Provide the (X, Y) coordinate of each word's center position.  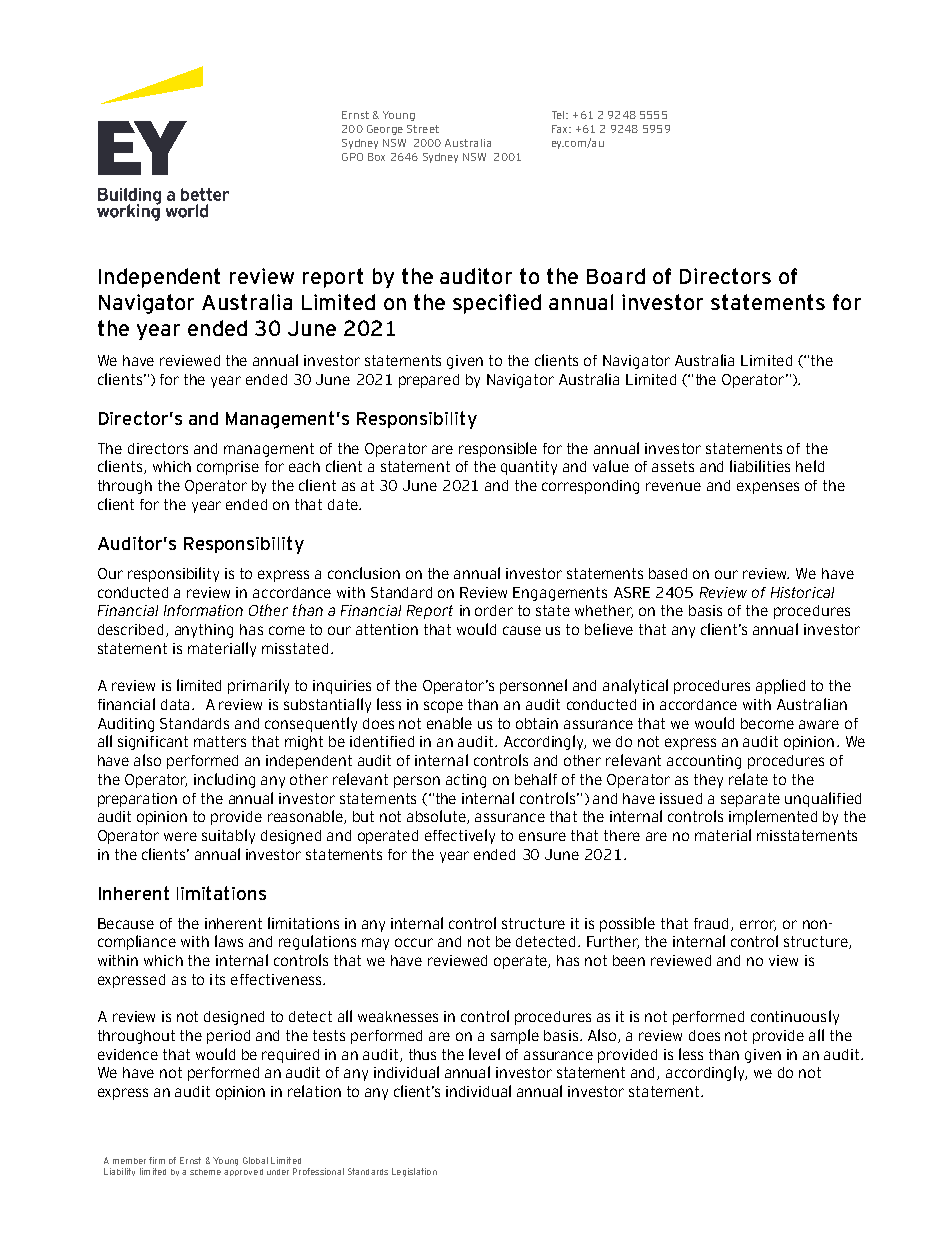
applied (780, 686)
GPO (352, 157)
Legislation (414, 1172)
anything (204, 631)
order (494, 610)
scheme (205, 1172)
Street (423, 129)
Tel (559, 115)
